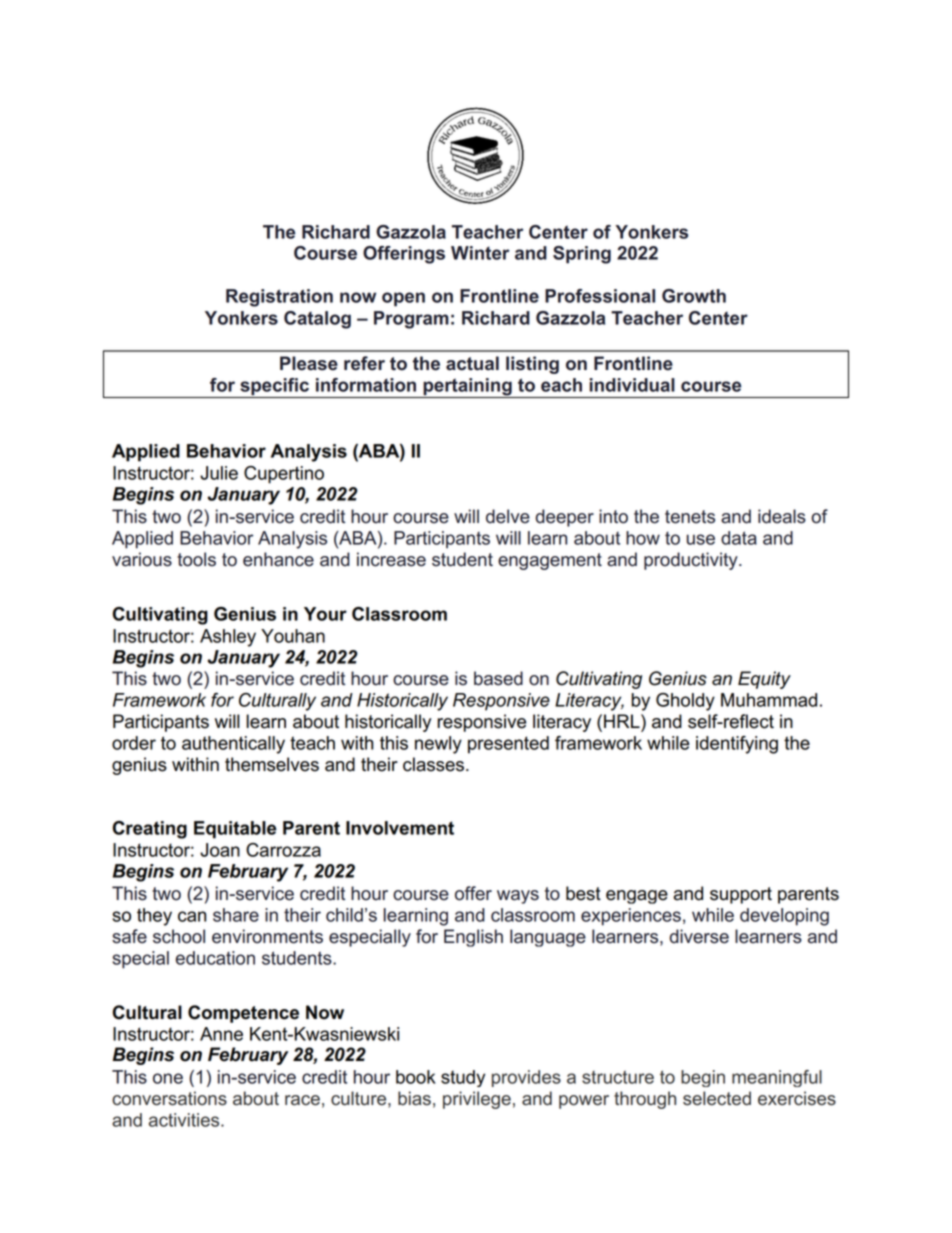 This document has height=1233, width=952. What do you see at coordinates (219, 473) in the document?
I see `Julie` at bounding box center [219, 473].
